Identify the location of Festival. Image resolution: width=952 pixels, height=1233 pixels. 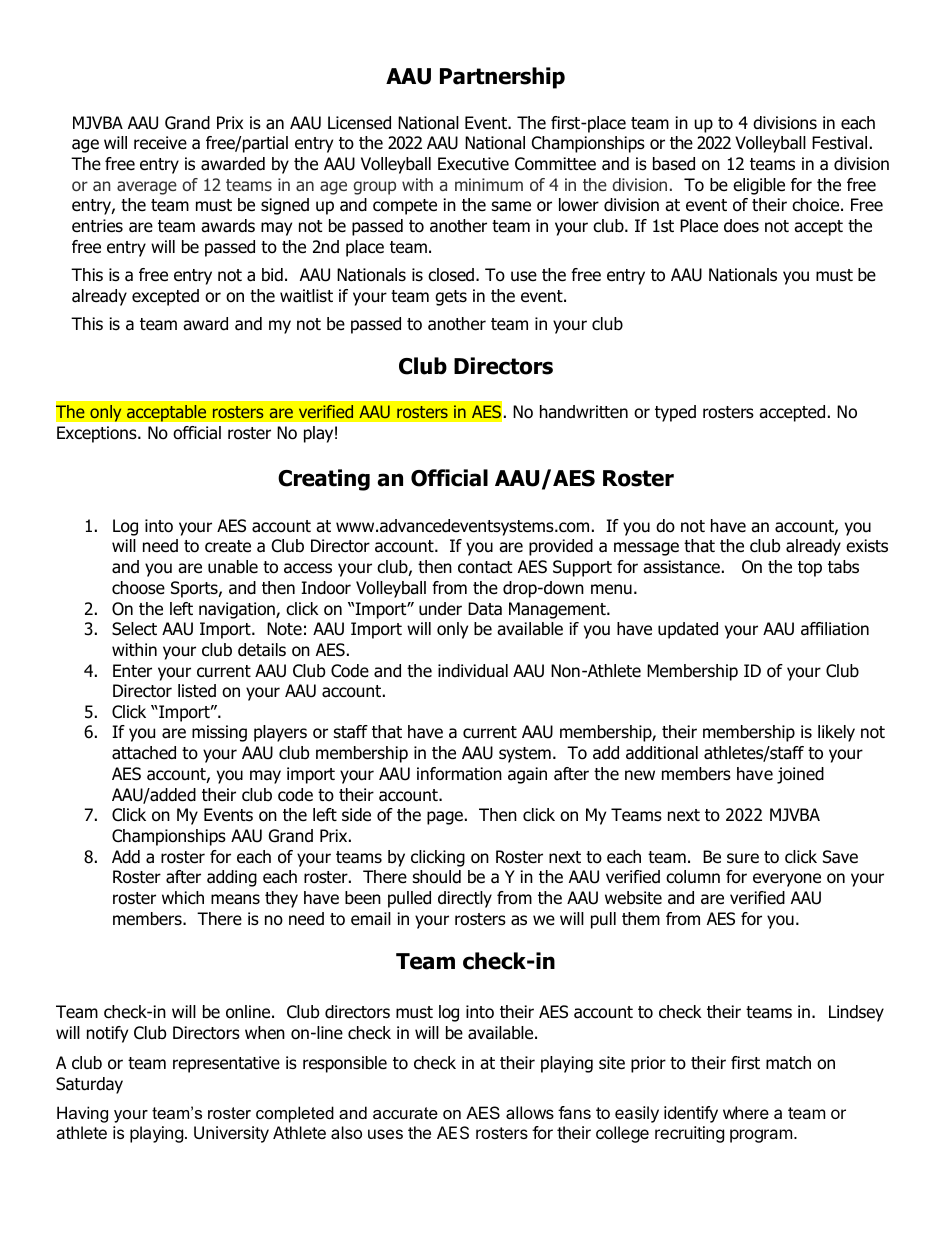
(839, 143).
